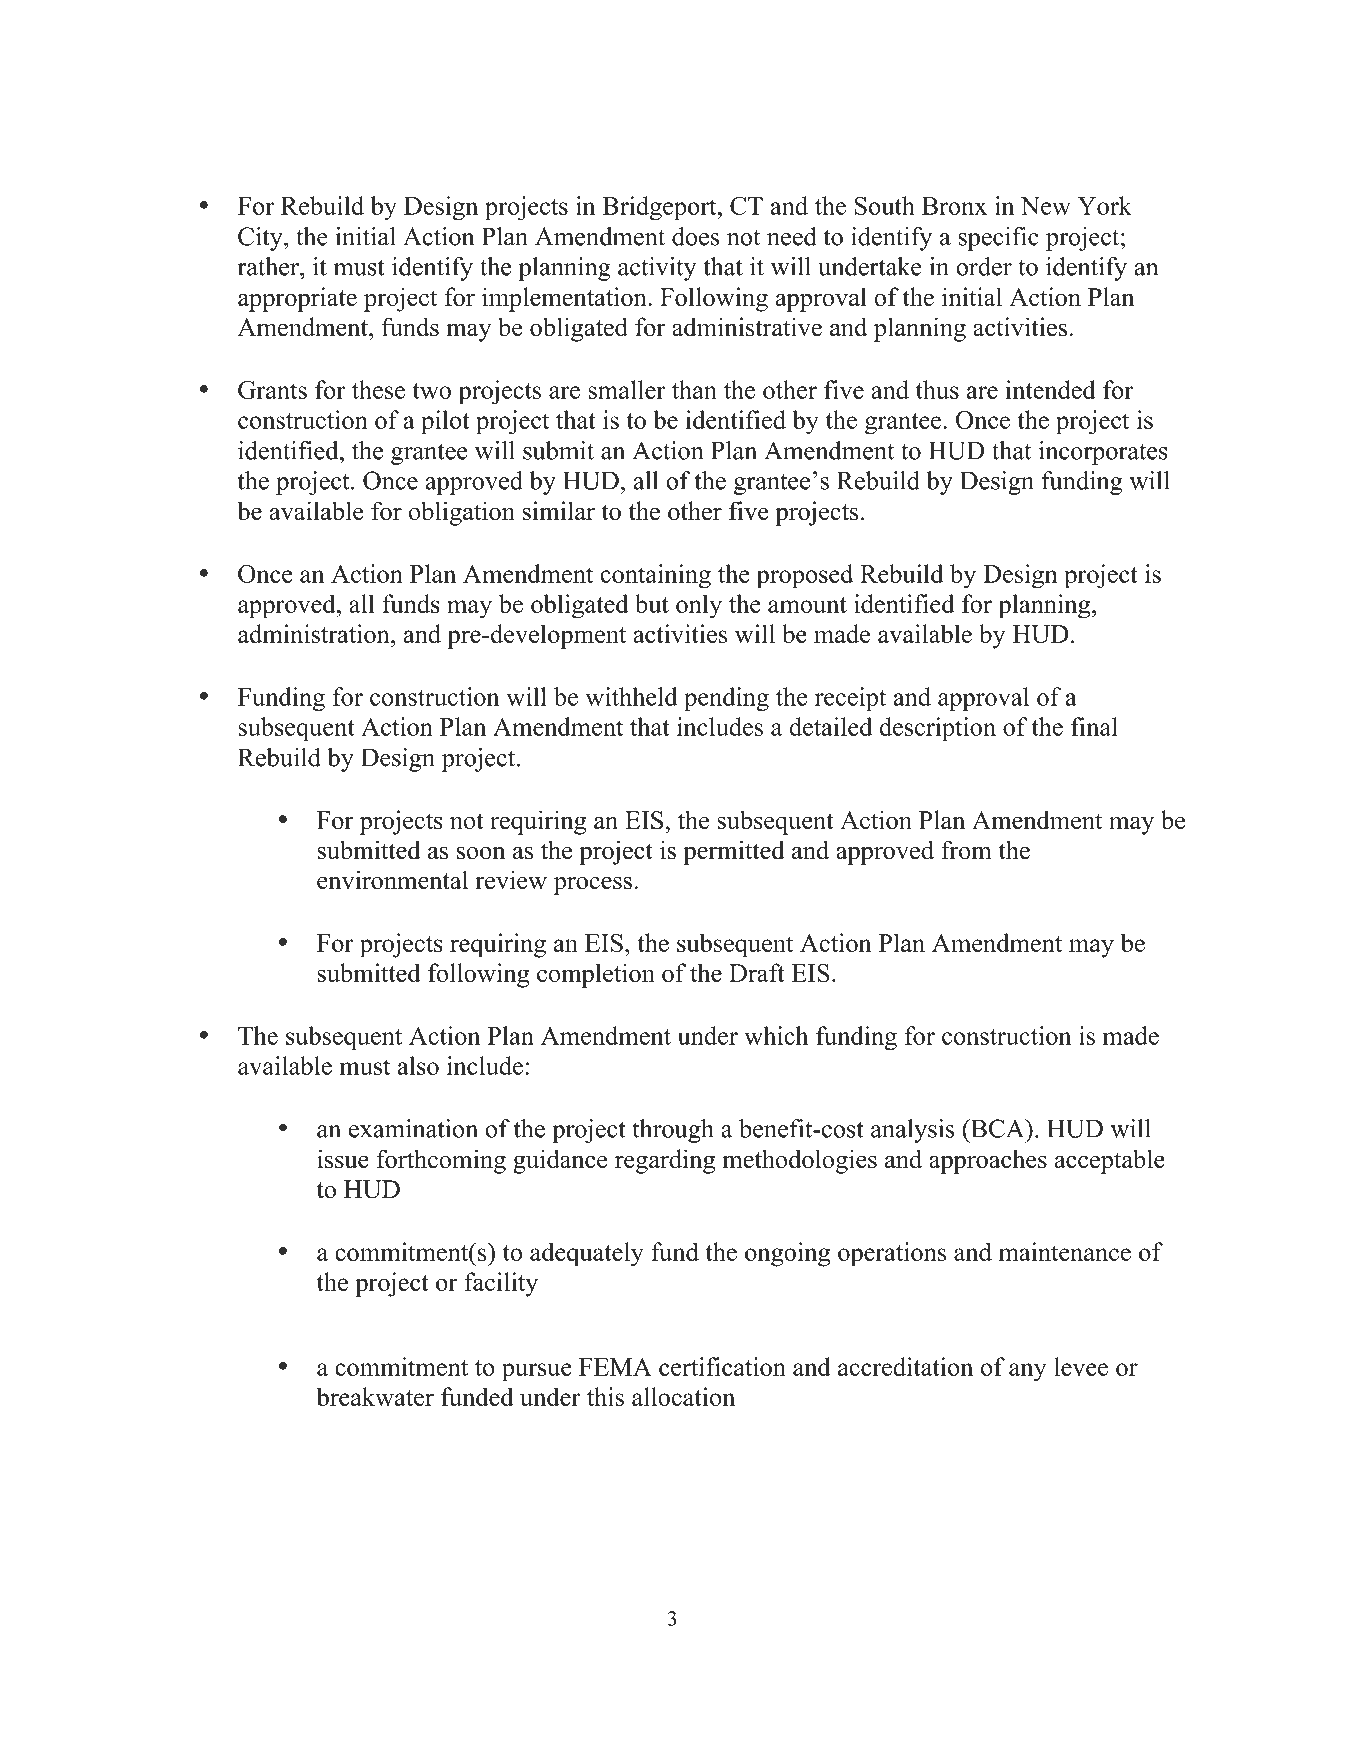 The width and height of the document is (1345, 1740). What do you see at coordinates (998, 239) in the document?
I see `specific` at bounding box center [998, 239].
